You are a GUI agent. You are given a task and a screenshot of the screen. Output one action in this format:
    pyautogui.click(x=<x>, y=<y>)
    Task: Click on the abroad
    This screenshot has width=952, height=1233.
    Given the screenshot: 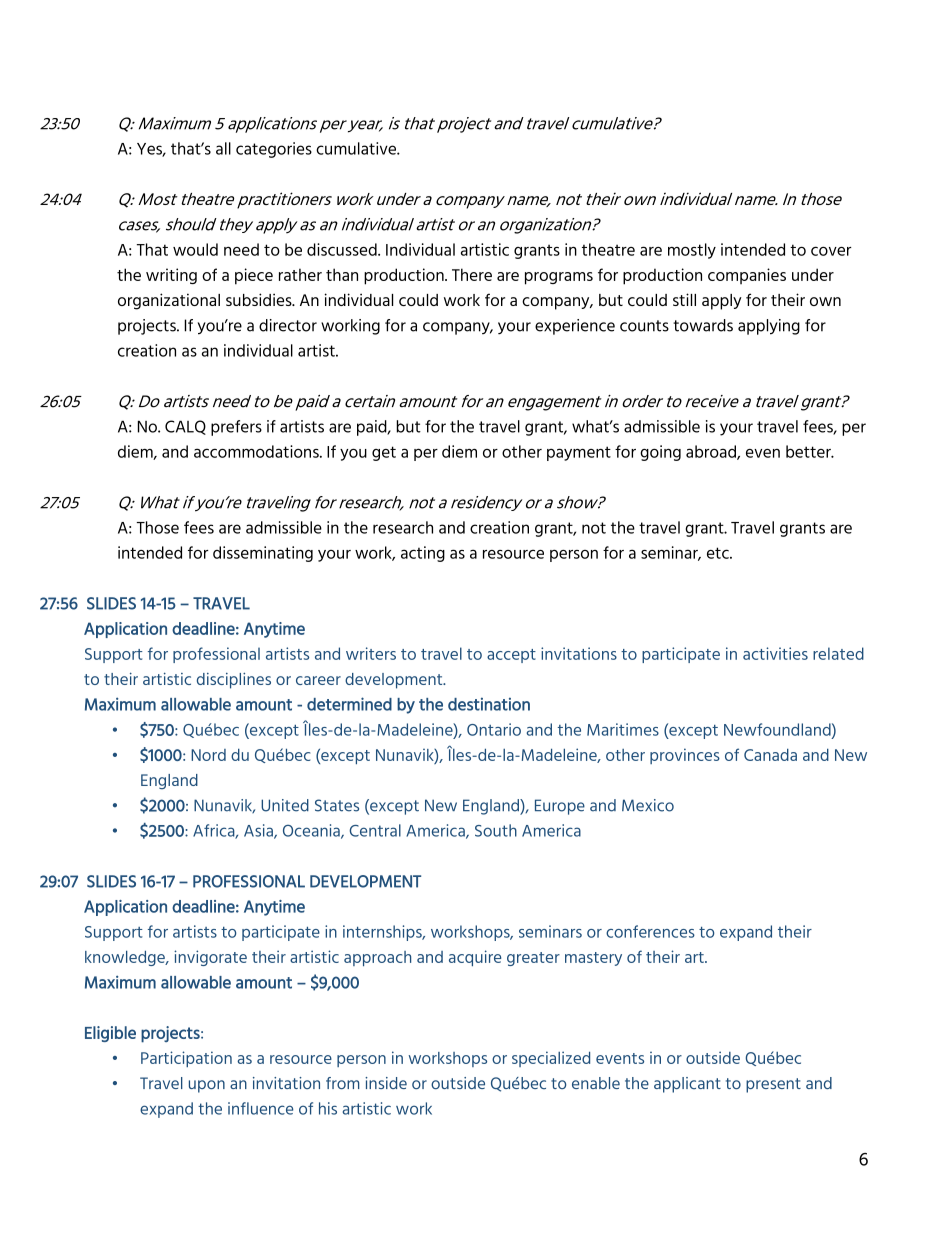 What is the action you would take?
    pyautogui.click(x=712, y=452)
